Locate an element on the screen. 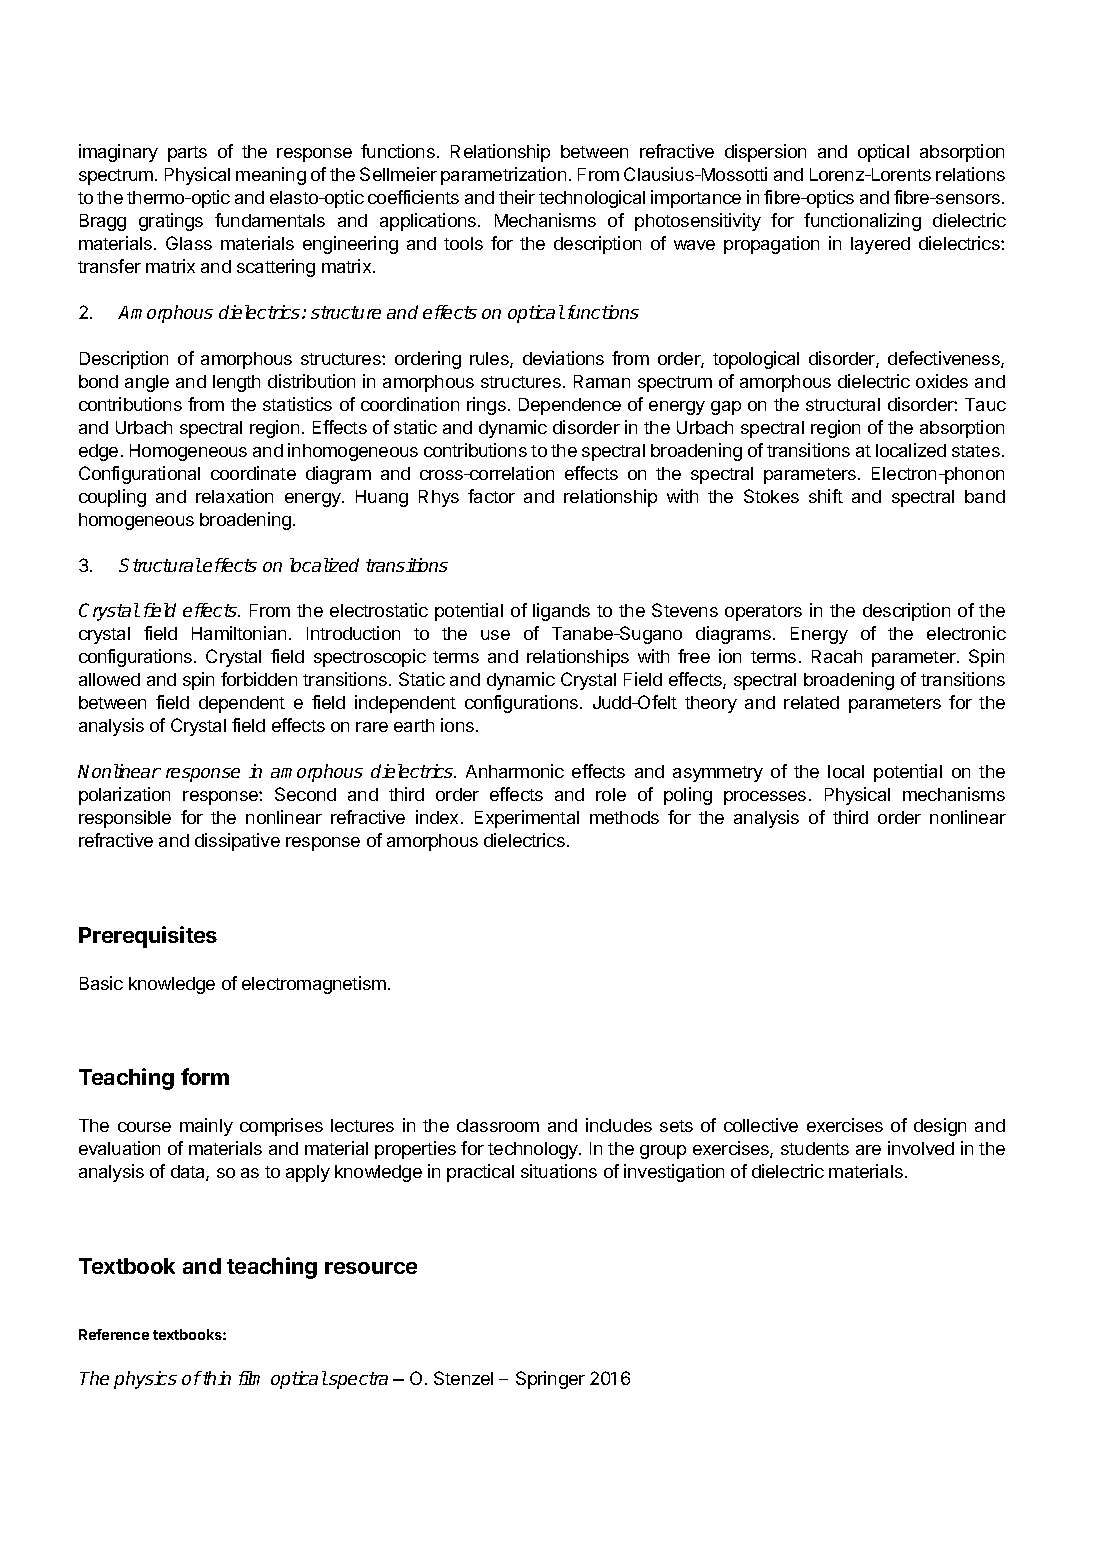  involved is located at coordinates (921, 1148).
